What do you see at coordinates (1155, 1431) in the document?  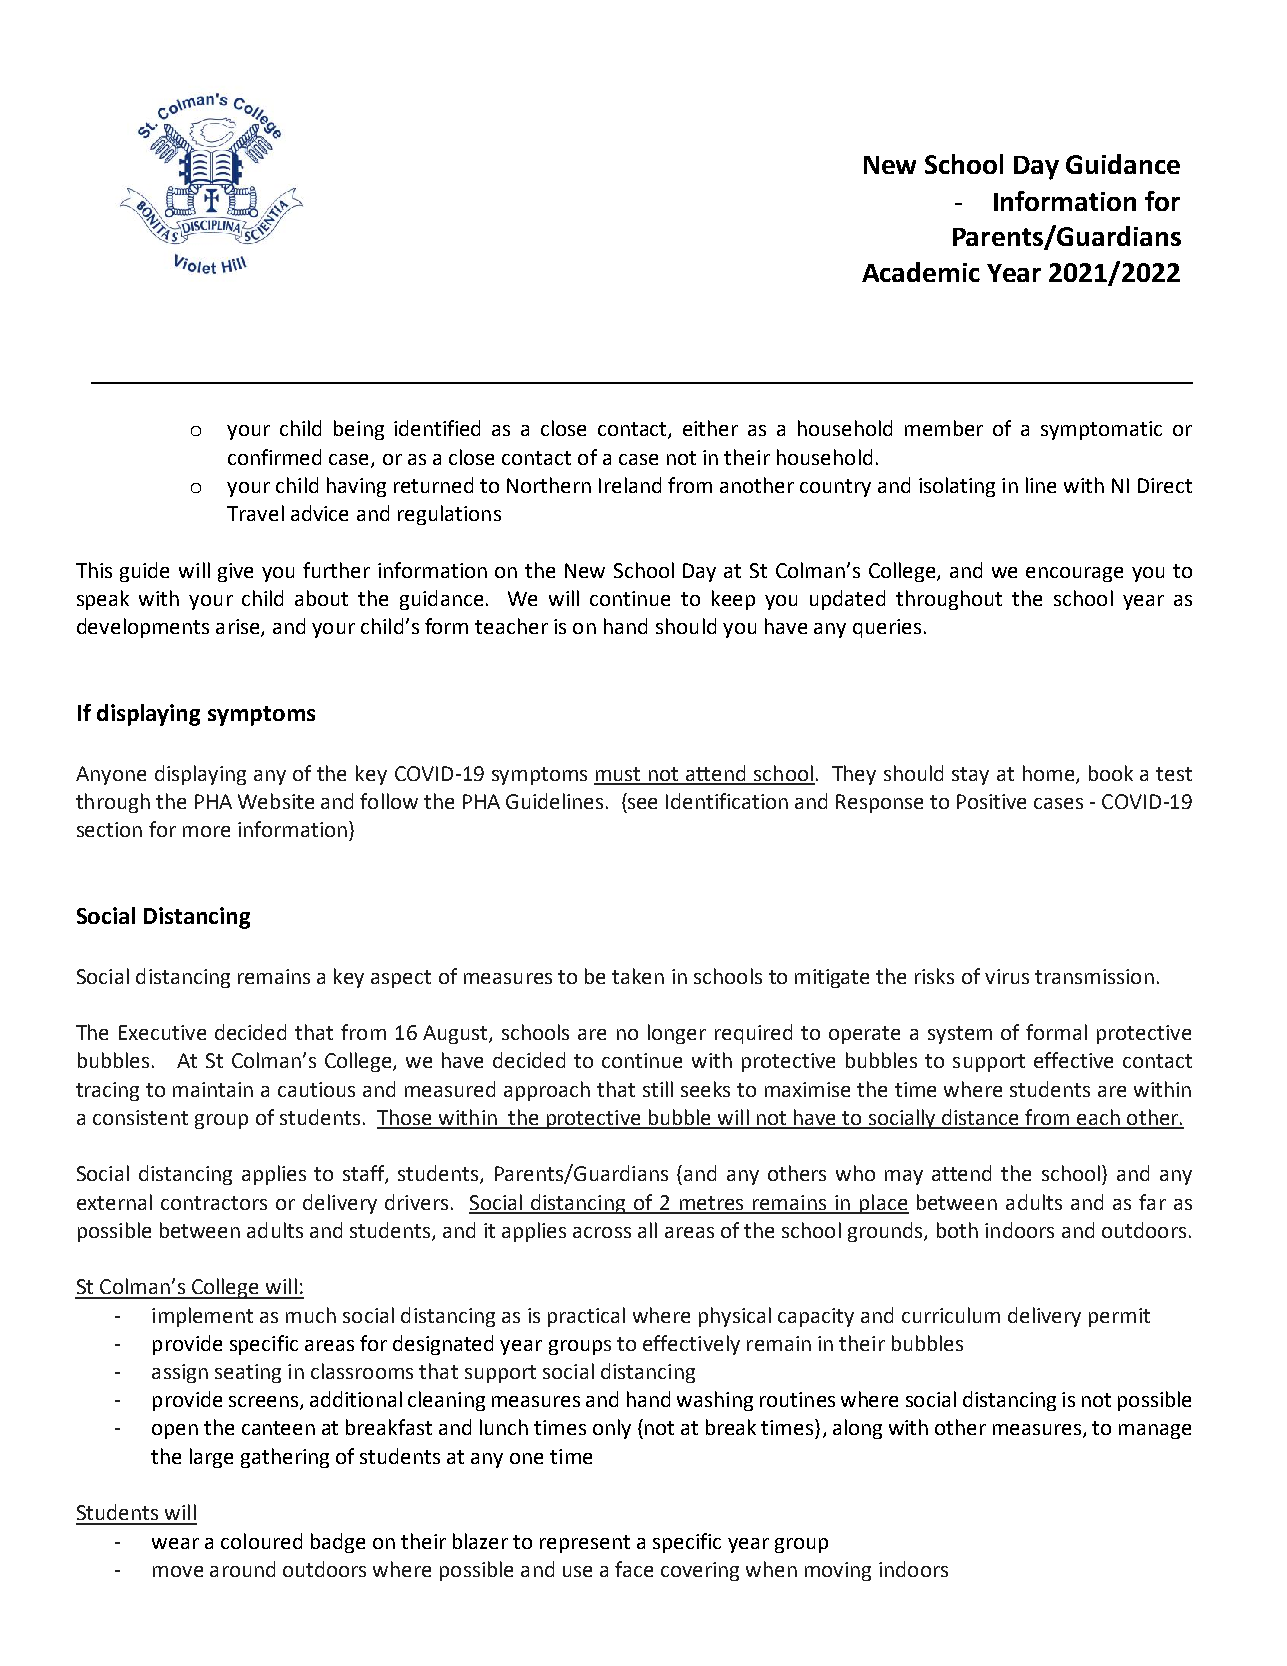 I see `manage` at bounding box center [1155, 1431].
